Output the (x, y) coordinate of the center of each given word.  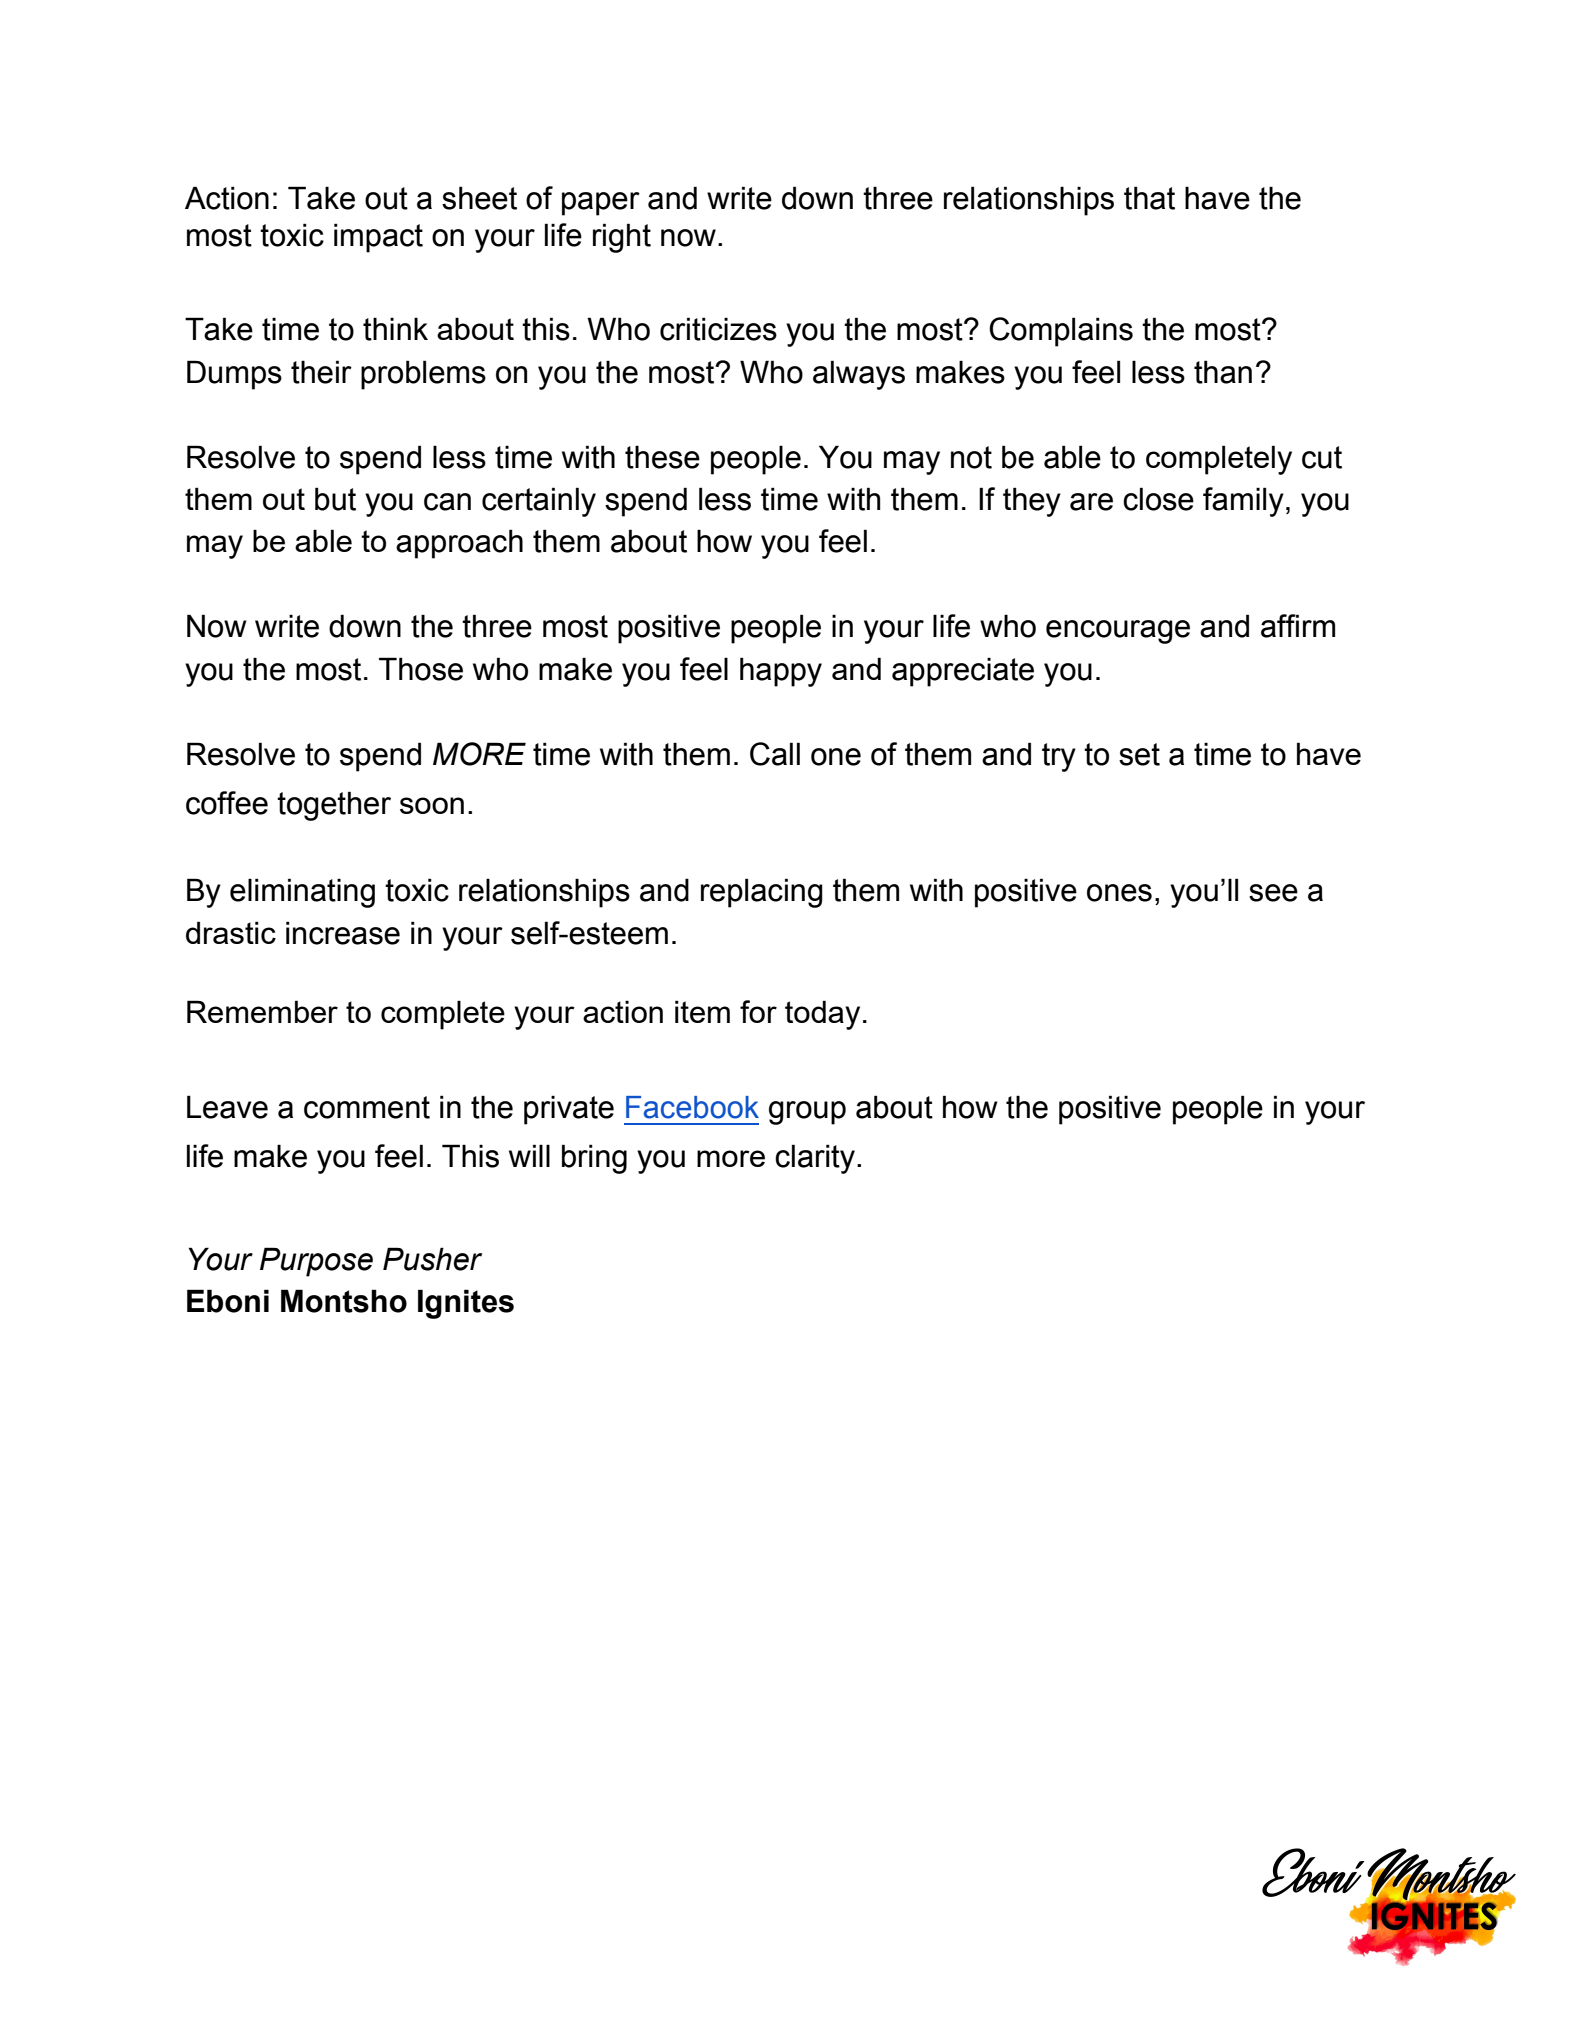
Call (775, 754)
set (1139, 754)
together (334, 806)
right (622, 238)
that (1149, 198)
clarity (815, 1159)
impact (378, 238)
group (807, 1113)
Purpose (316, 1262)
